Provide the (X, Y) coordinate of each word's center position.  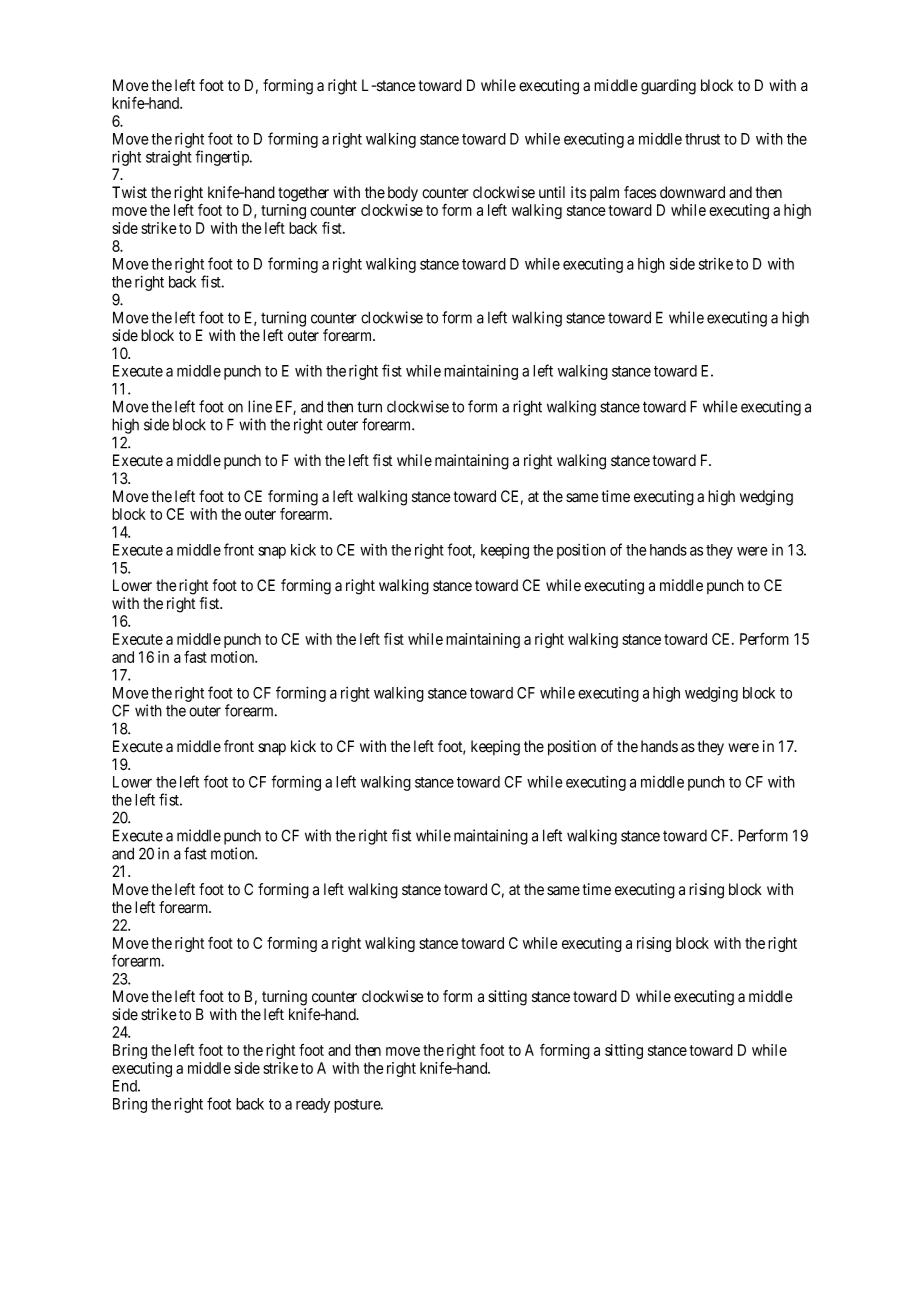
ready (313, 1105)
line (260, 406)
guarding (668, 87)
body (403, 194)
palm (604, 193)
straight (169, 158)
